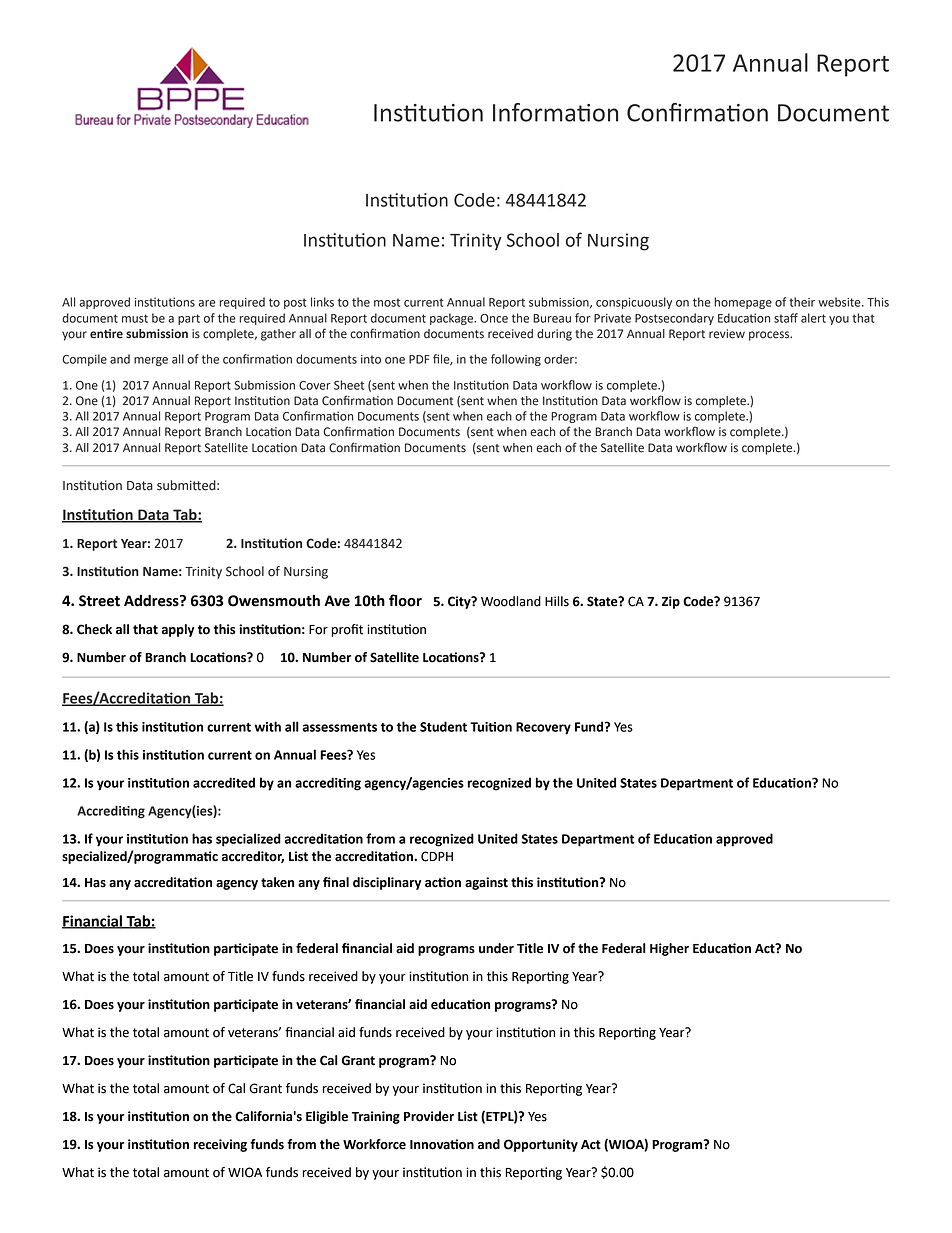  What do you see at coordinates (535, 112) in the screenshot?
I see `Informa` at bounding box center [535, 112].
